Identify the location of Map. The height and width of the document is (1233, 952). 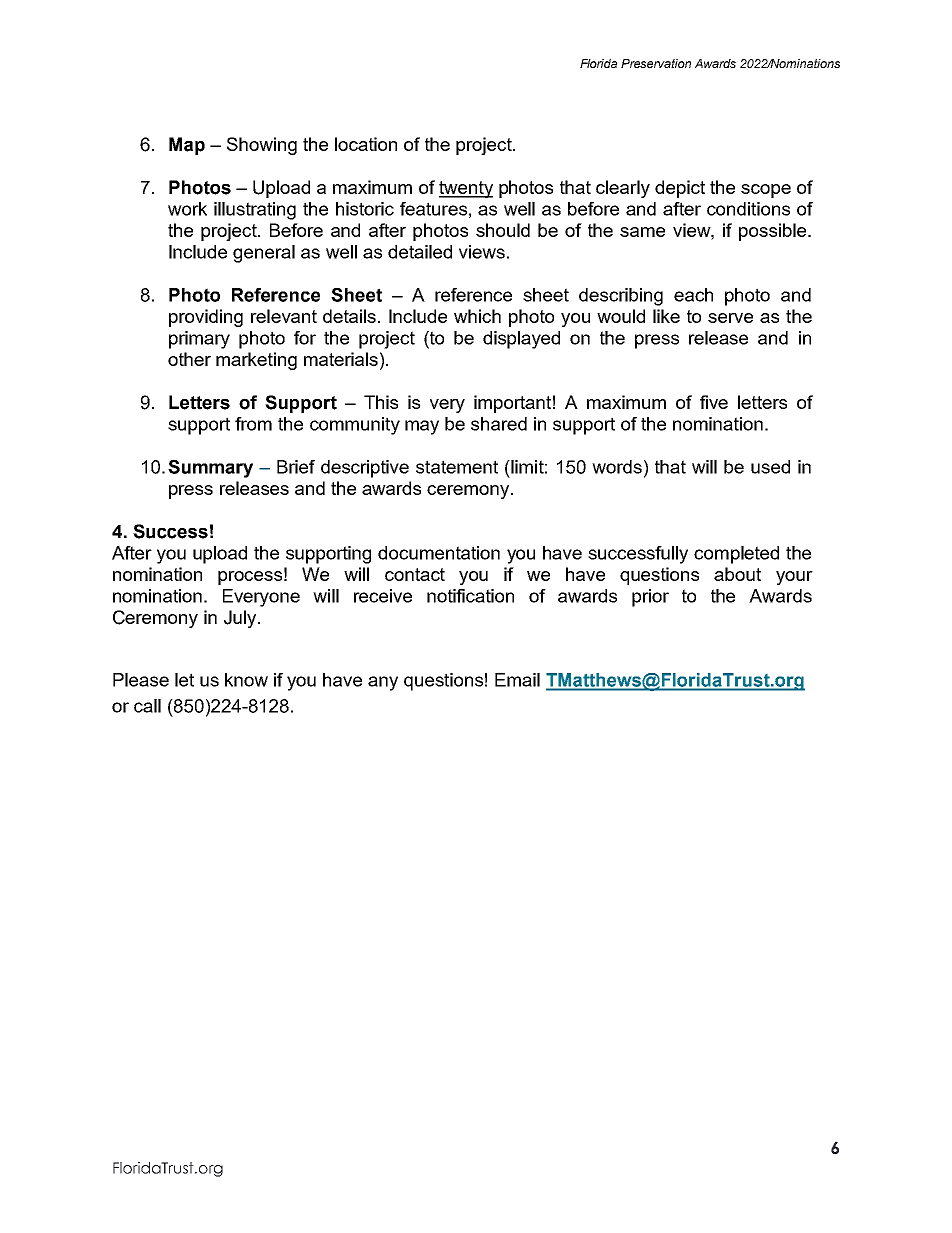
(187, 146).
